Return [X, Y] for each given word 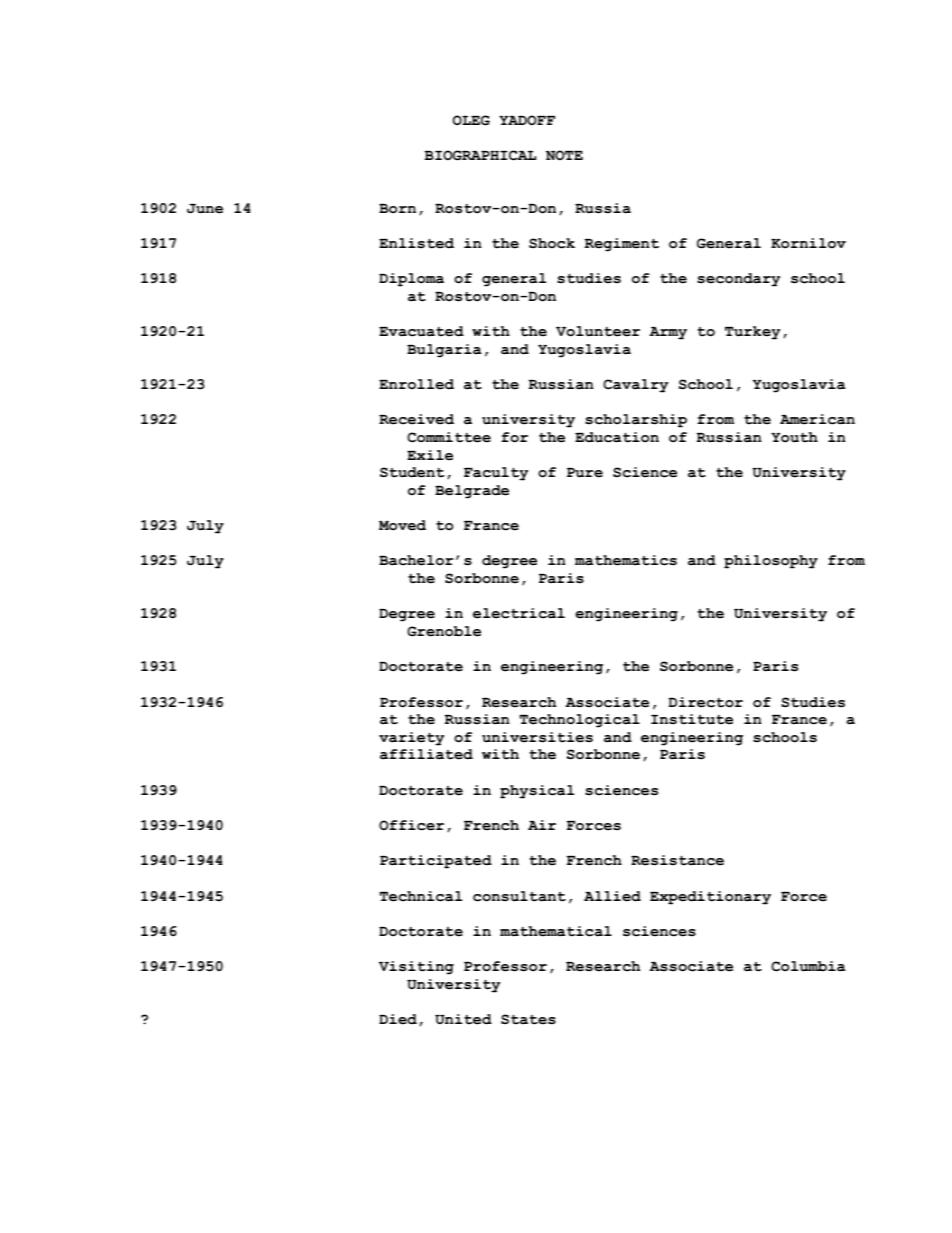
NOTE [564, 155]
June [205, 209]
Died [398, 1019]
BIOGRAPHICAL [480, 155]
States [528, 1019]
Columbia [808, 966]
